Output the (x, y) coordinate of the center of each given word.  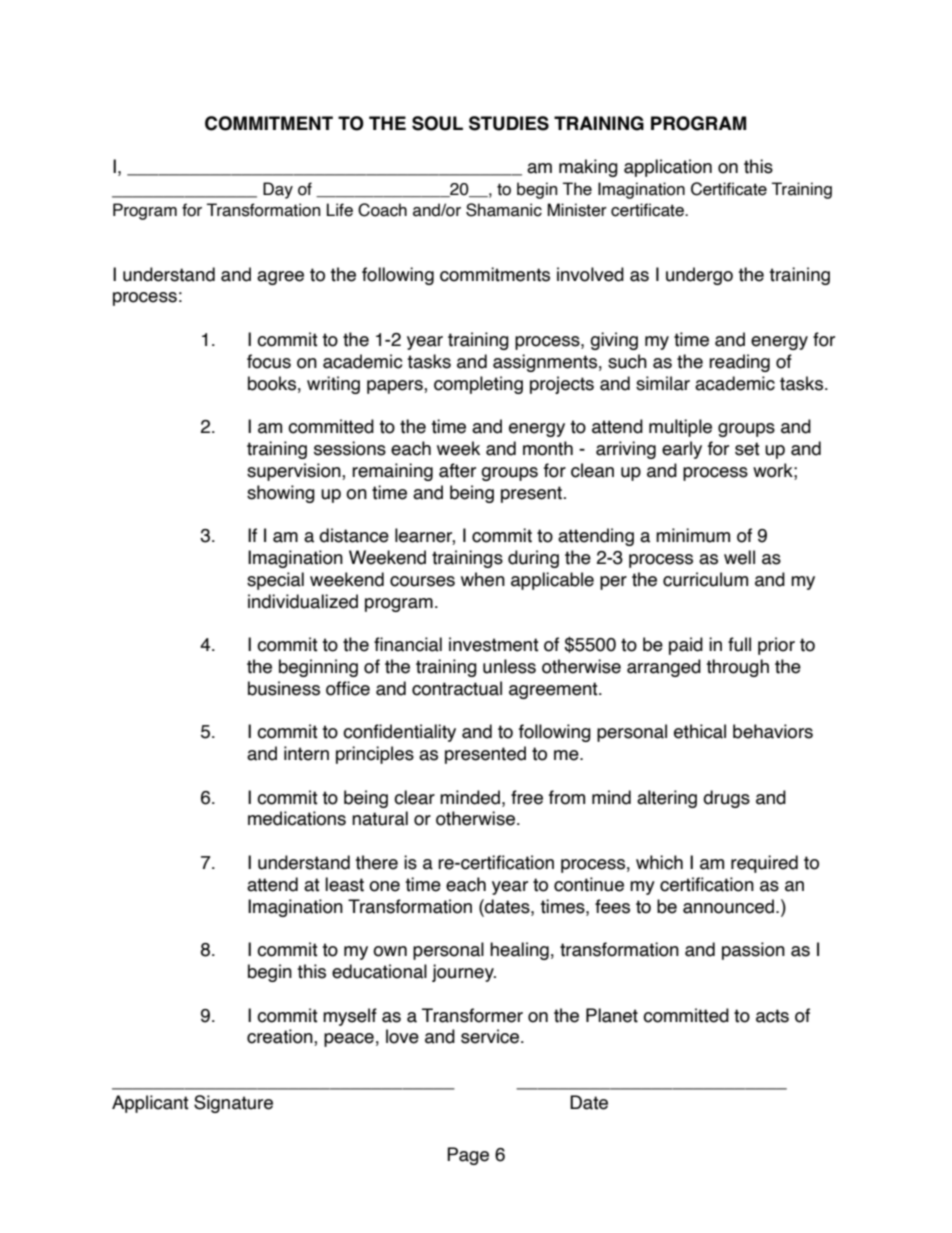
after (457, 470)
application (668, 168)
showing (281, 494)
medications (297, 818)
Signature (233, 1104)
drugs (726, 799)
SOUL (437, 123)
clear (414, 797)
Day (278, 190)
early (682, 450)
